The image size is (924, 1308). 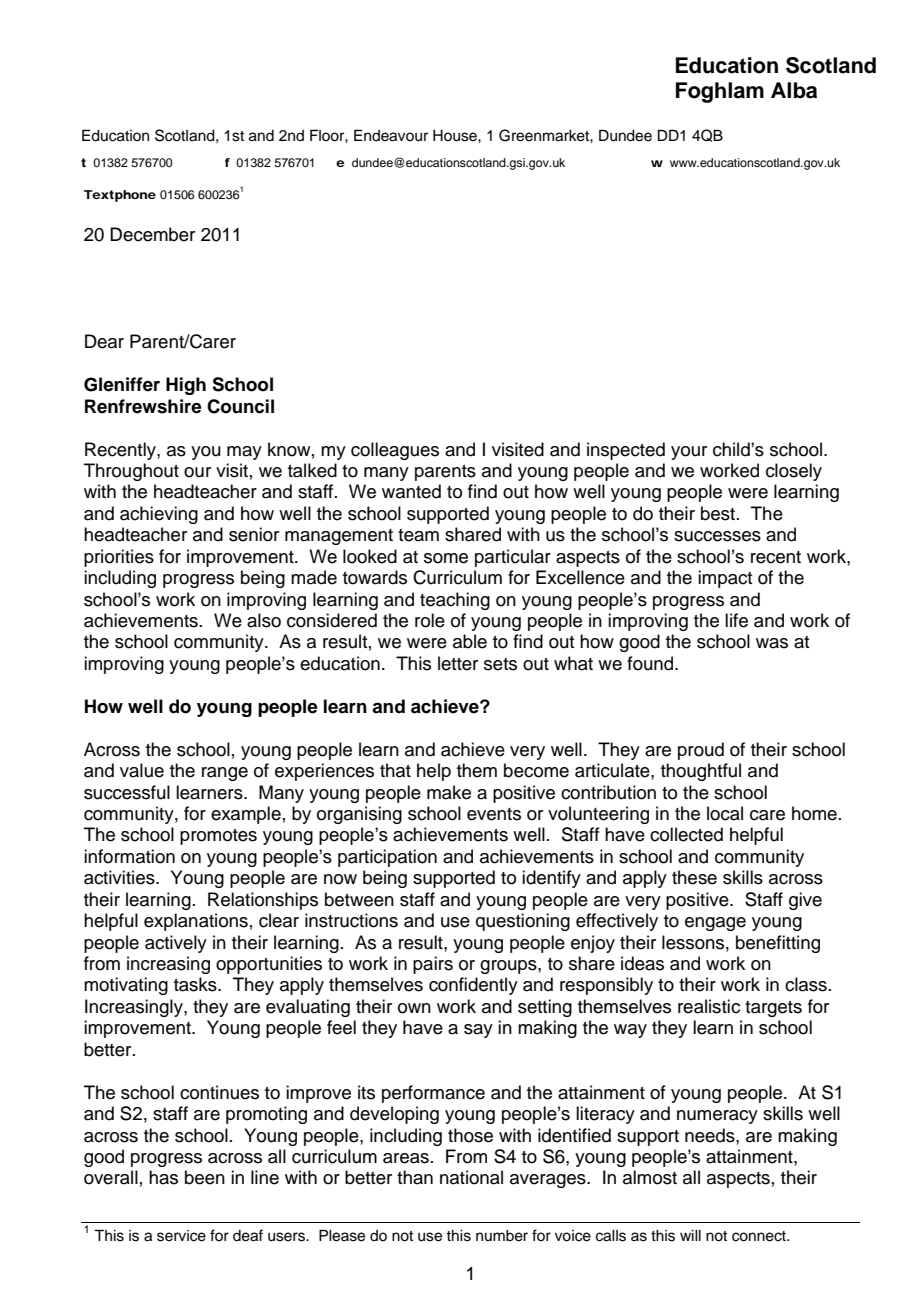 What do you see at coordinates (395, 451) in the image?
I see `colleagues` at bounding box center [395, 451].
